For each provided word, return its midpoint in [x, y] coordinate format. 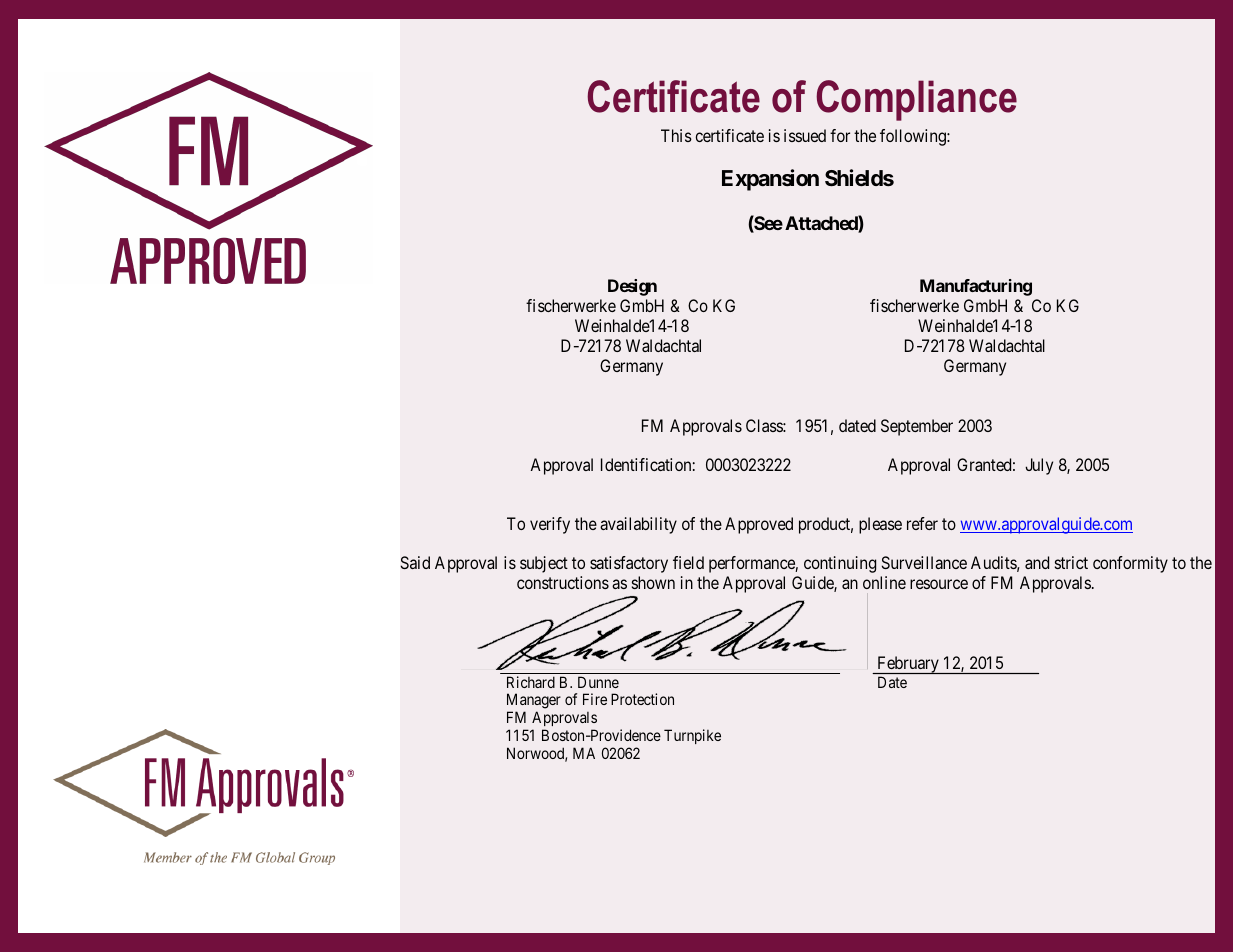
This [676, 135]
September [917, 427]
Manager [534, 702]
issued [805, 135]
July [1039, 466]
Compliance [916, 100]
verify [550, 525]
